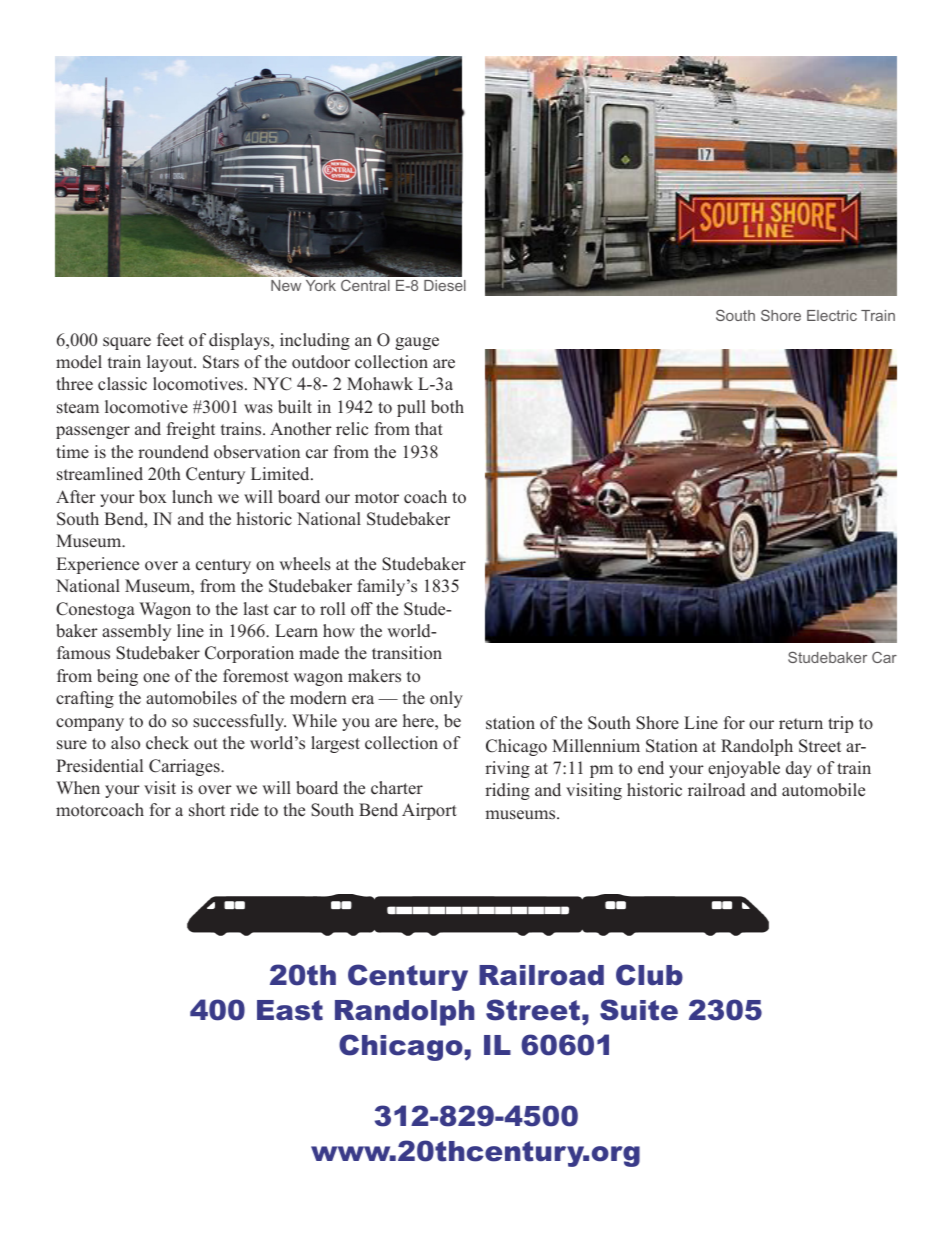 This document has width=952, height=1233. What do you see at coordinates (445, 285) in the document?
I see `Diesel` at bounding box center [445, 285].
